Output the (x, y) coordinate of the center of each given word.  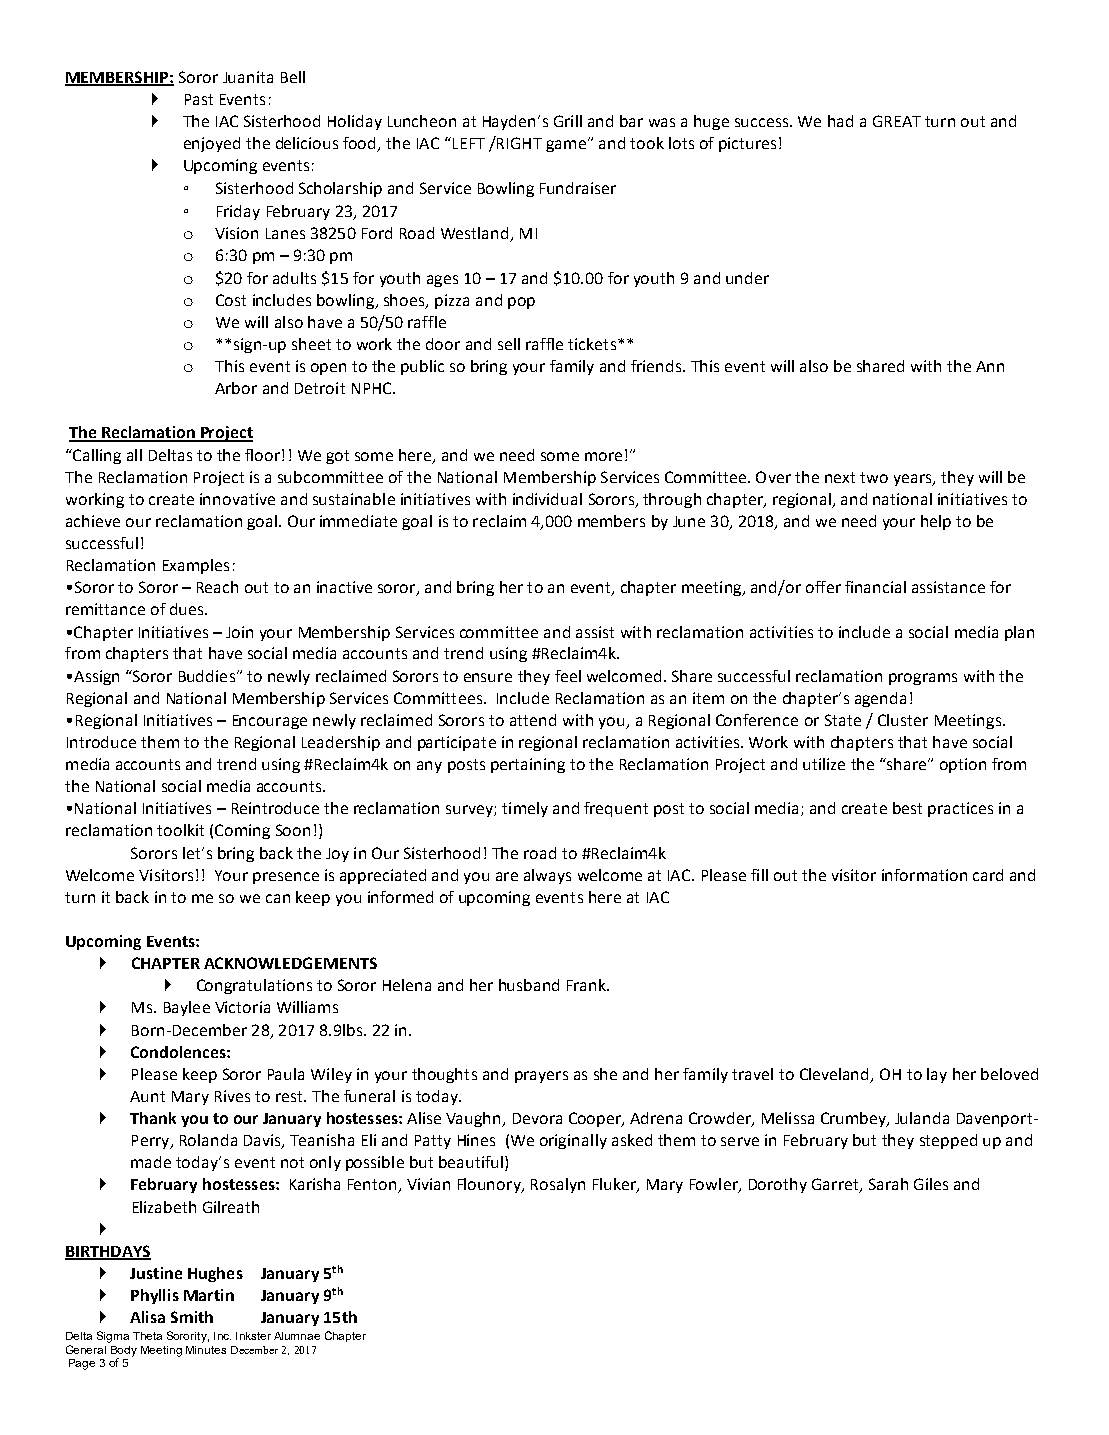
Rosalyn (558, 1185)
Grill (568, 121)
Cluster (903, 720)
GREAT (897, 121)
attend (533, 720)
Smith (192, 1317)
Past (199, 99)
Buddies (207, 676)
